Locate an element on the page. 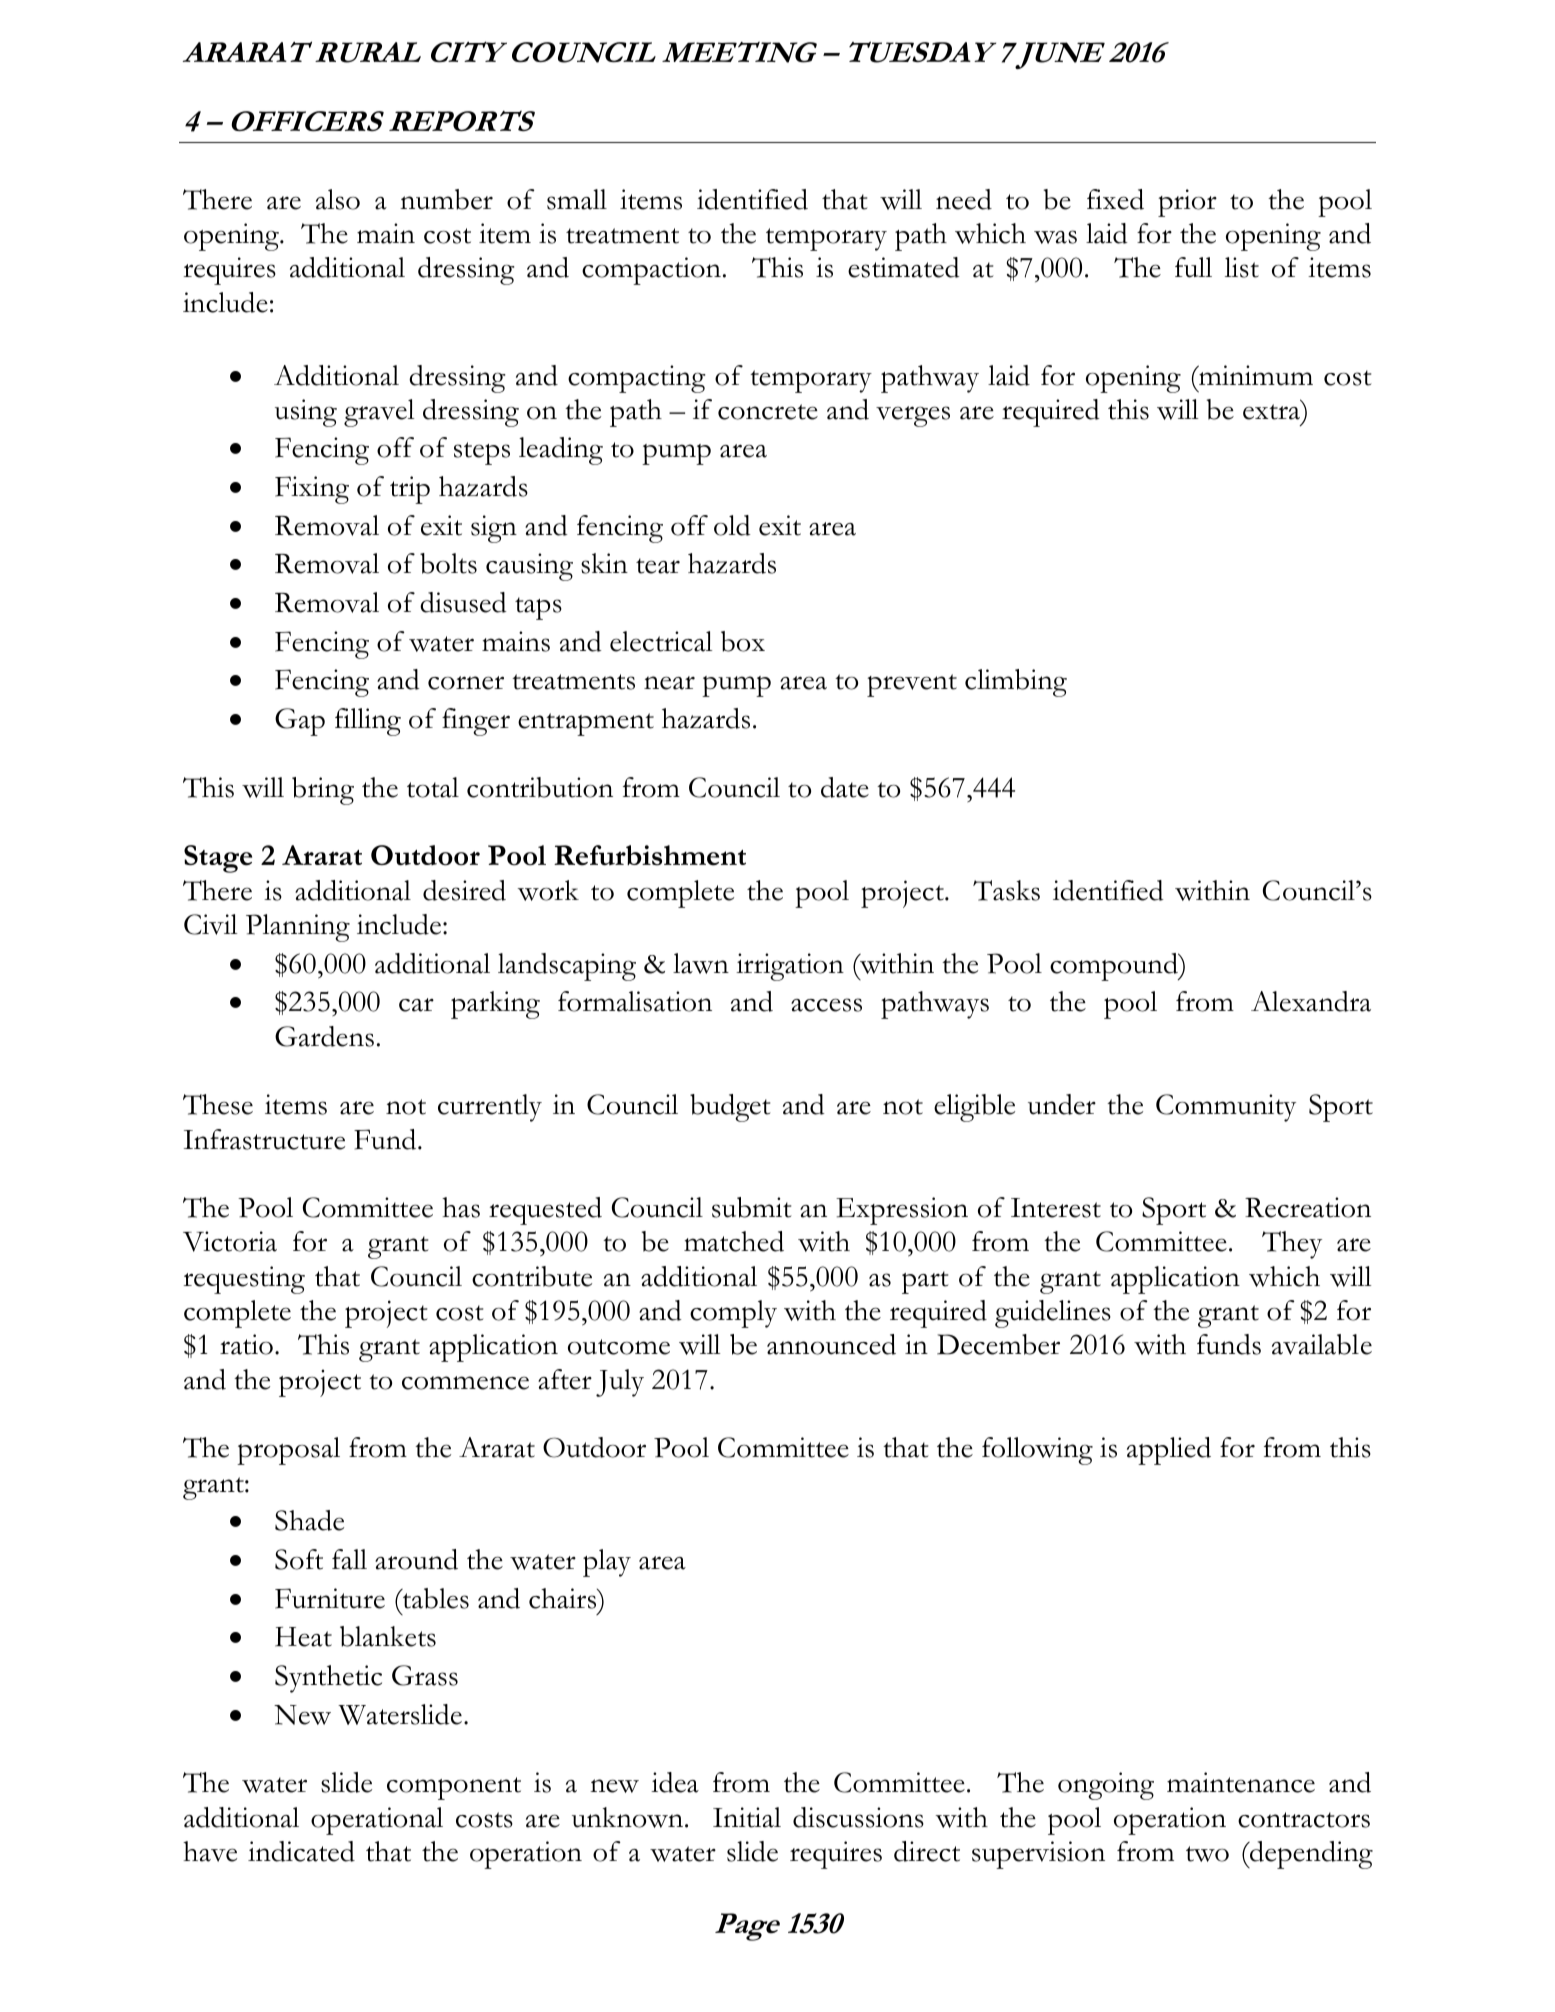 The image size is (1555, 2012). compaction is located at coordinates (651, 271).
